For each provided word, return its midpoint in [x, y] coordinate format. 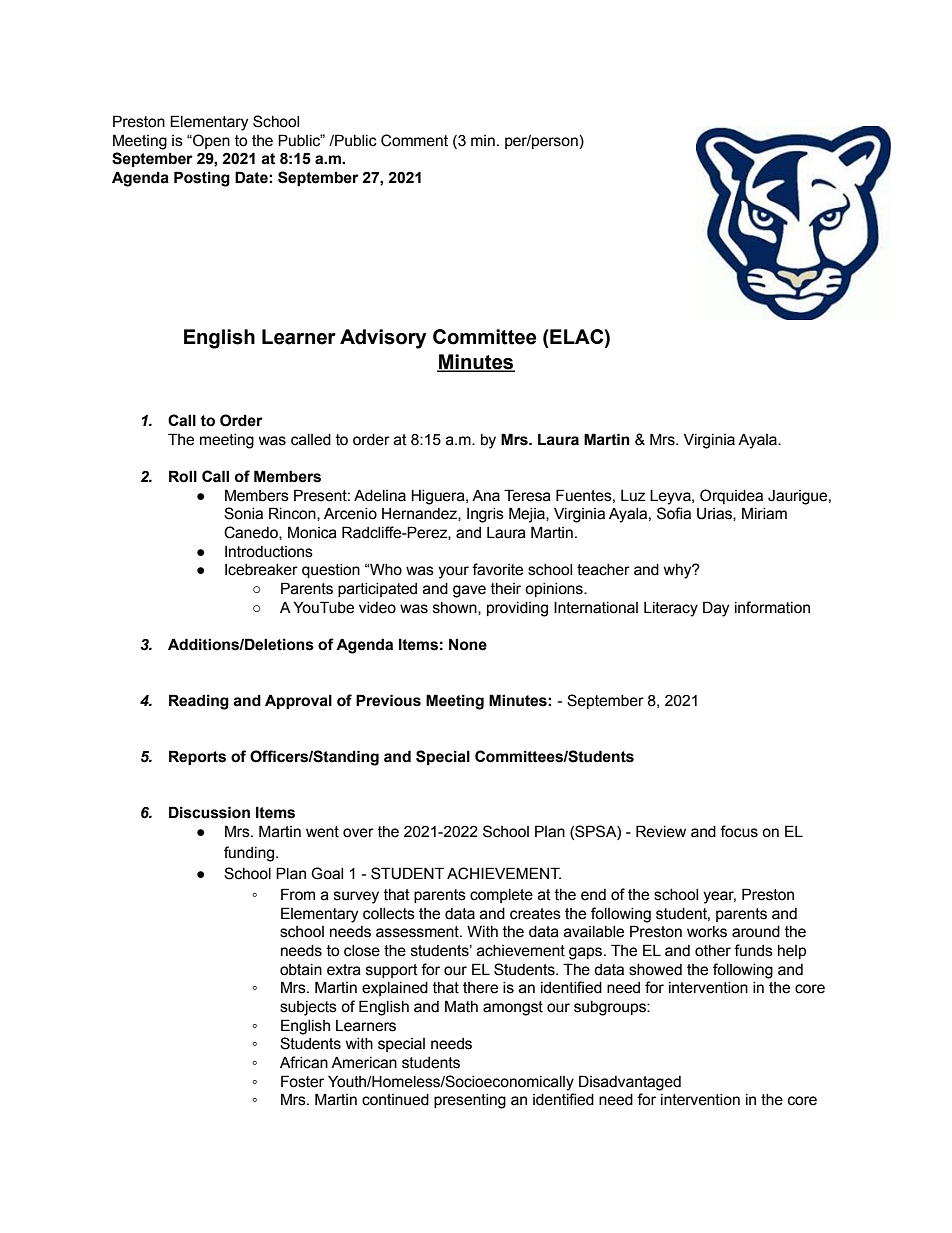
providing [517, 609]
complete [501, 896]
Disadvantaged [630, 1083]
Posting [202, 179]
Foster [302, 1081]
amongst [513, 1008]
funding [249, 854]
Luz [633, 496]
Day [716, 609]
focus [739, 831]
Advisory [383, 339]
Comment [414, 140]
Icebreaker [261, 570]
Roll [183, 476]
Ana [486, 495]
